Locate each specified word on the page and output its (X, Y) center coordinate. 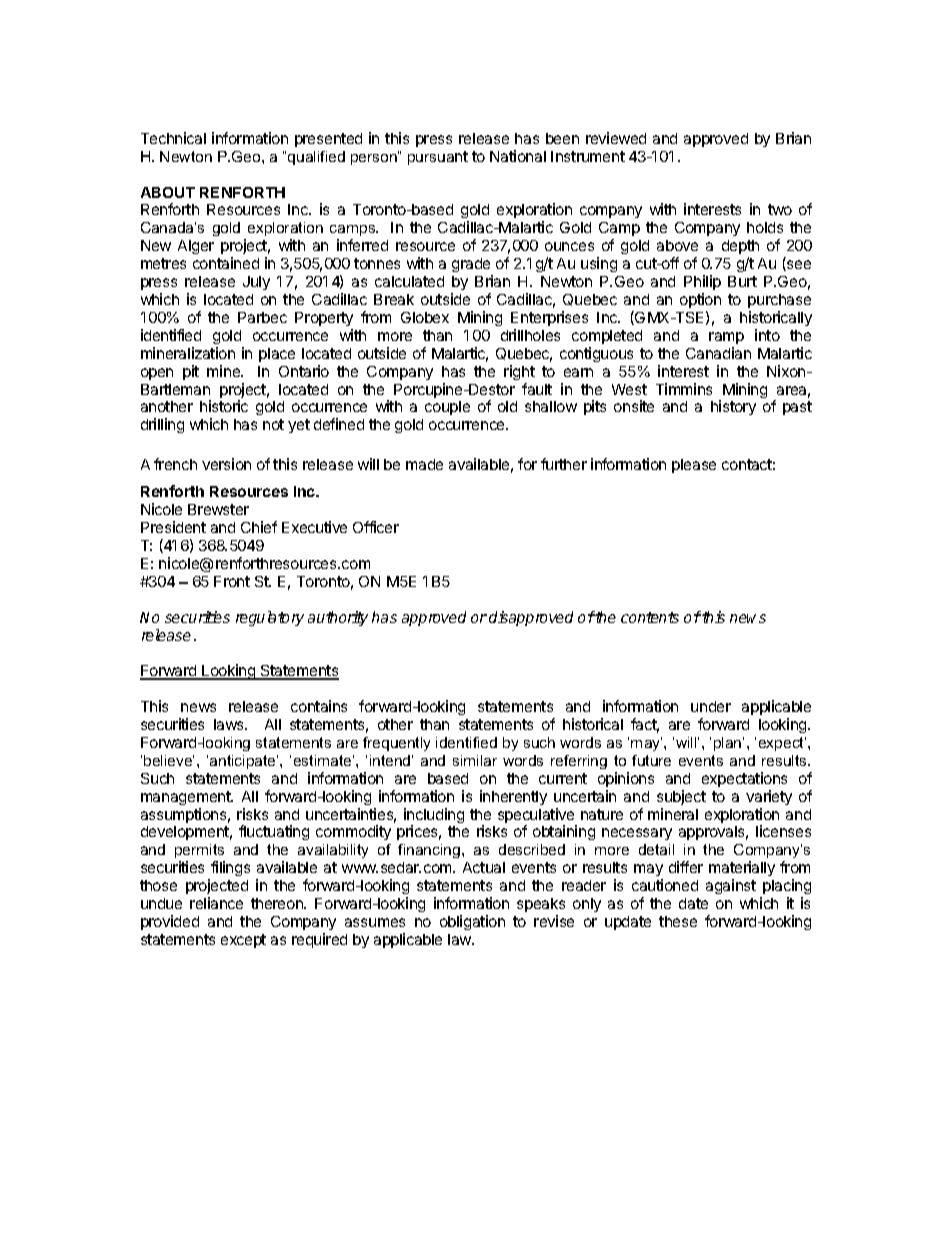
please (694, 466)
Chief (259, 527)
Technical (173, 138)
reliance (216, 903)
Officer (376, 527)
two (780, 209)
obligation (472, 922)
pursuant (438, 158)
